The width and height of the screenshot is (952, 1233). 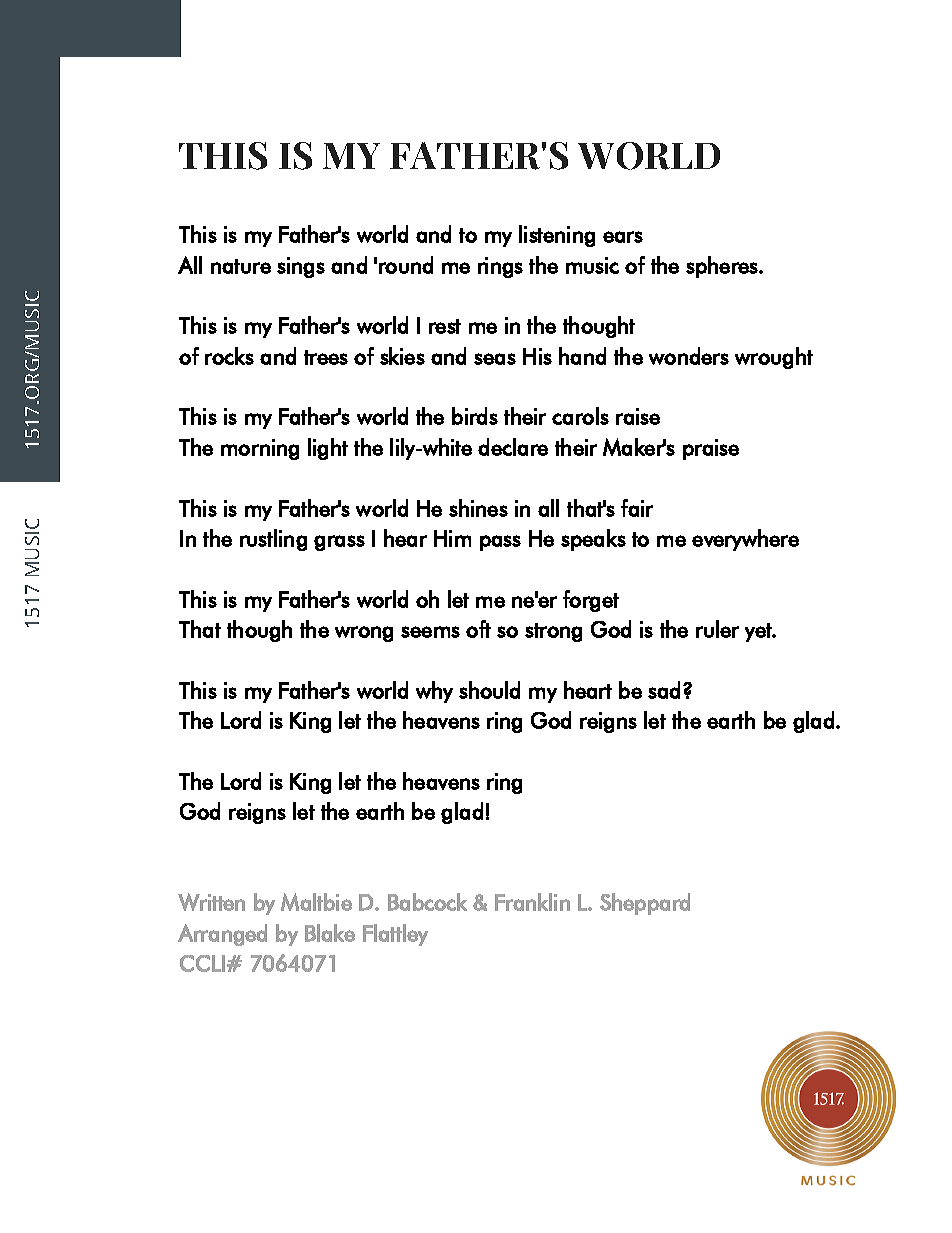 What do you see at coordinates (475, 416) in the screenshot?
I see `birds` at bounding box center [475, 416].
